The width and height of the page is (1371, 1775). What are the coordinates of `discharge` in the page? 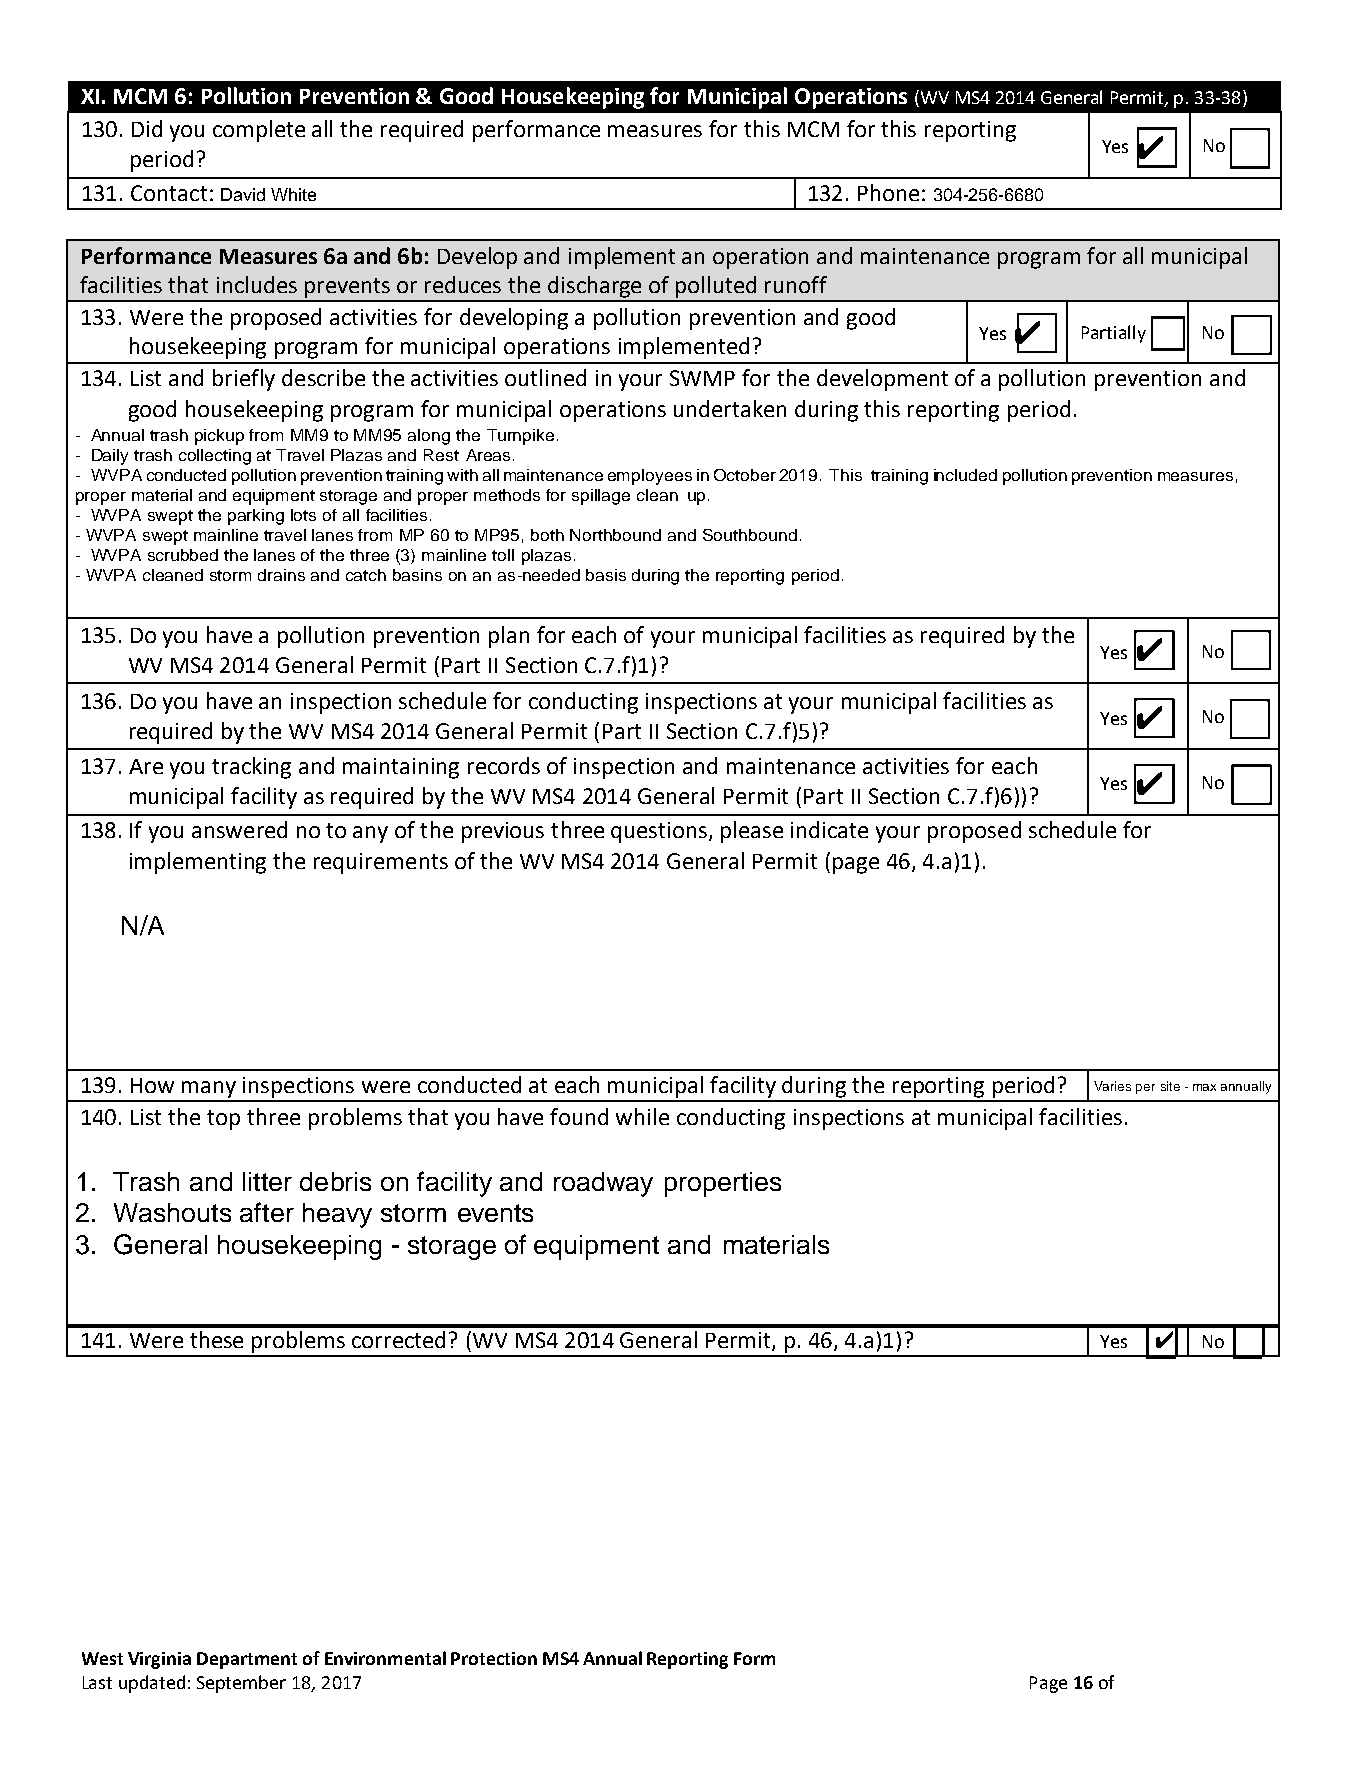 It's located at (594, 287).
